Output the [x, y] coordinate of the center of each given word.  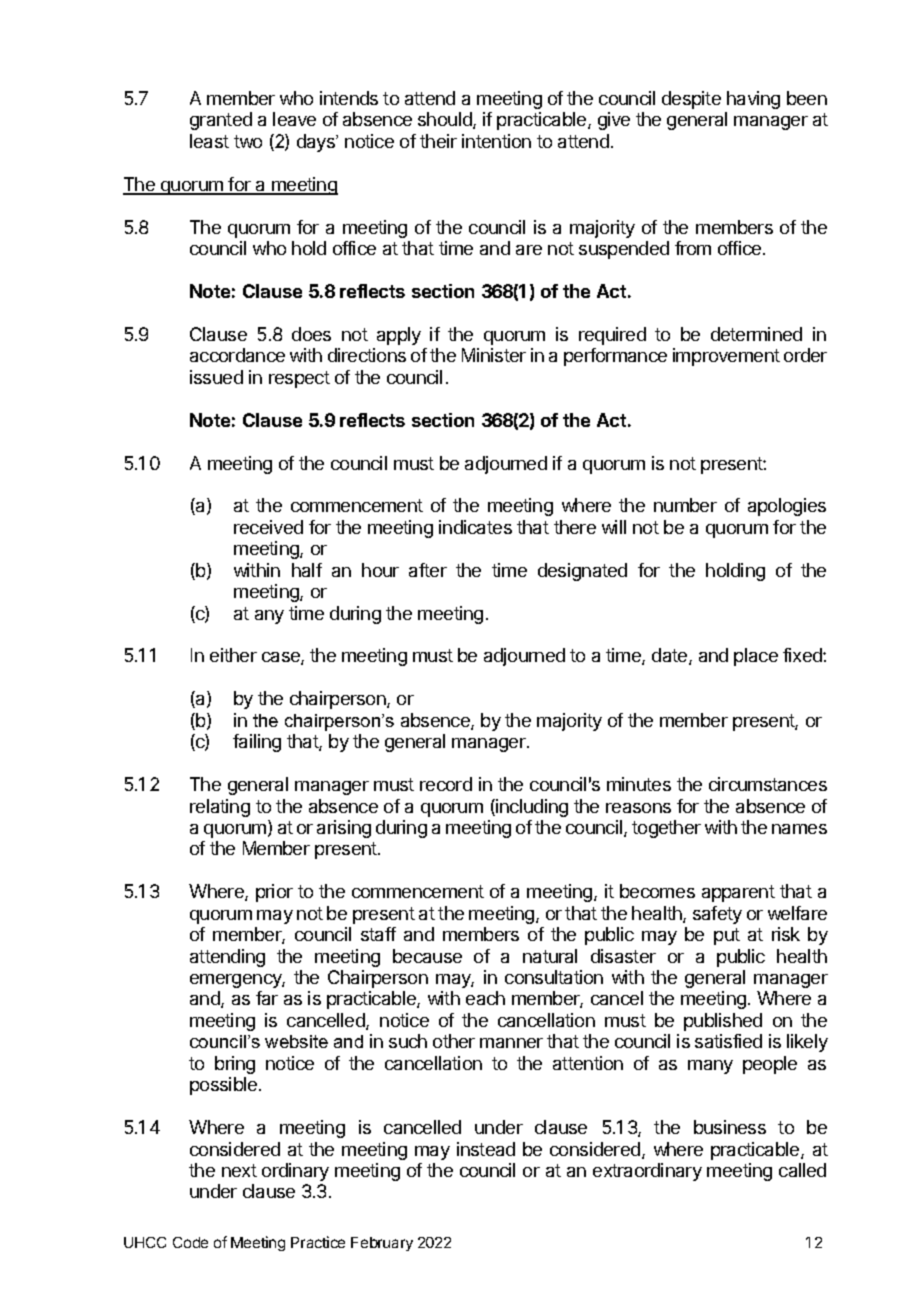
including [531, 808]
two [248, 141]
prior [274, 893]
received [268, 527]
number [685, 505]
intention [496, 141]
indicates [475, 527]
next [239, 1170]
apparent [738, 893]
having [753, 100]
